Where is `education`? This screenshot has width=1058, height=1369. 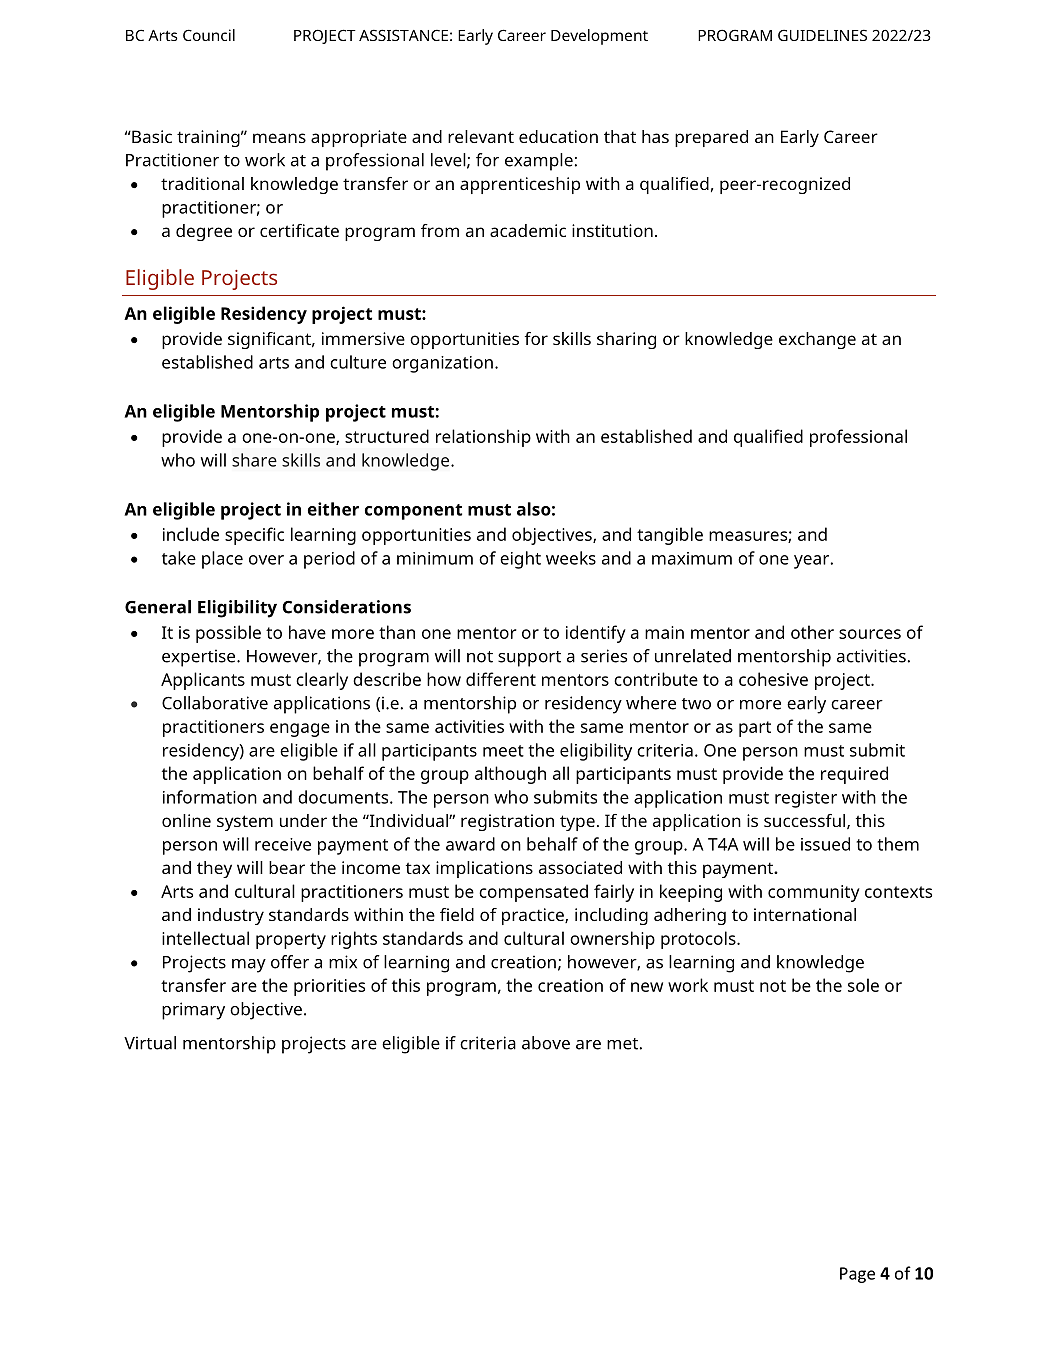 education is located at coordinates (558, 136).
